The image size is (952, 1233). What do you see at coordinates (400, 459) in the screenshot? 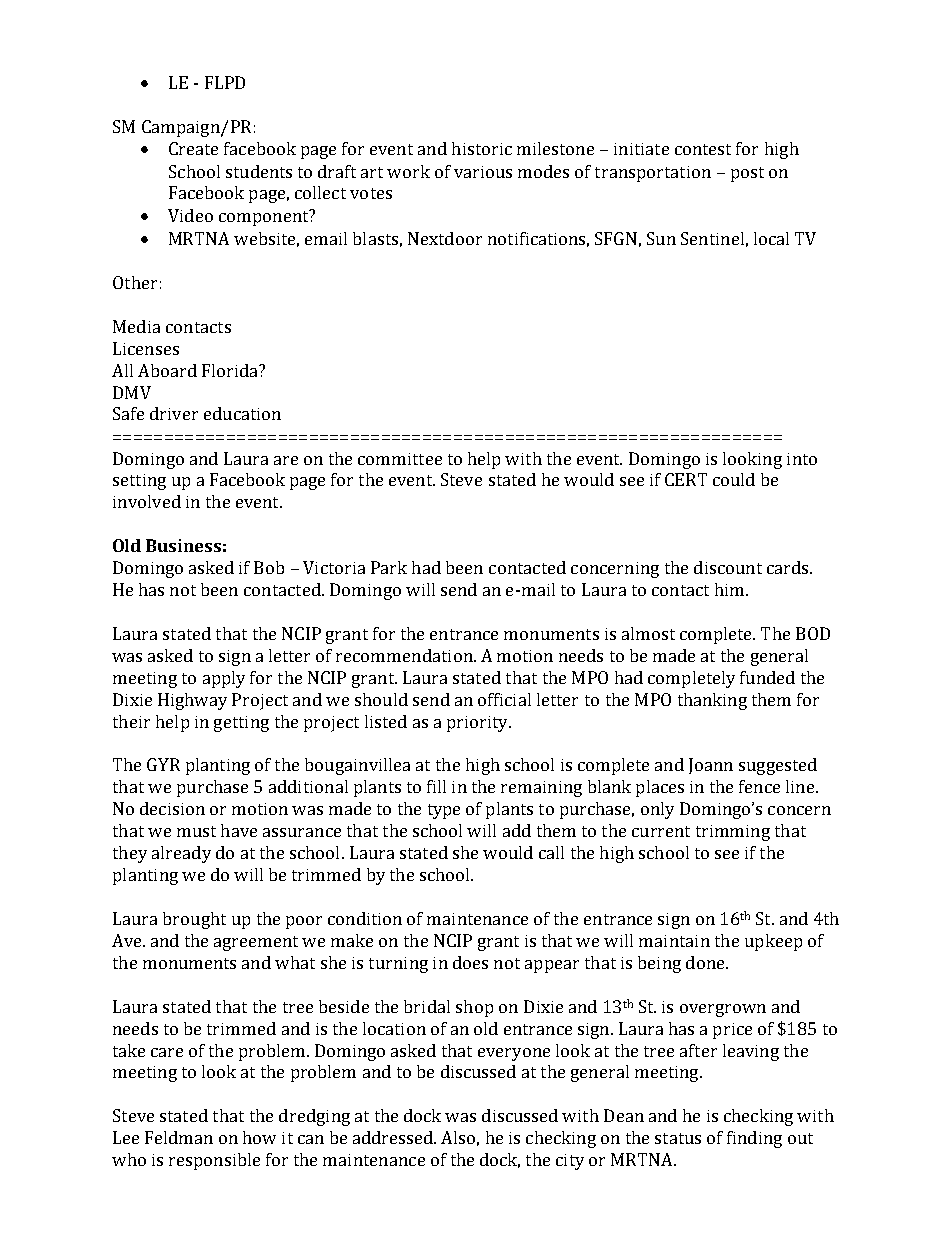
I see `committee` at bounding box center [400, 459].
